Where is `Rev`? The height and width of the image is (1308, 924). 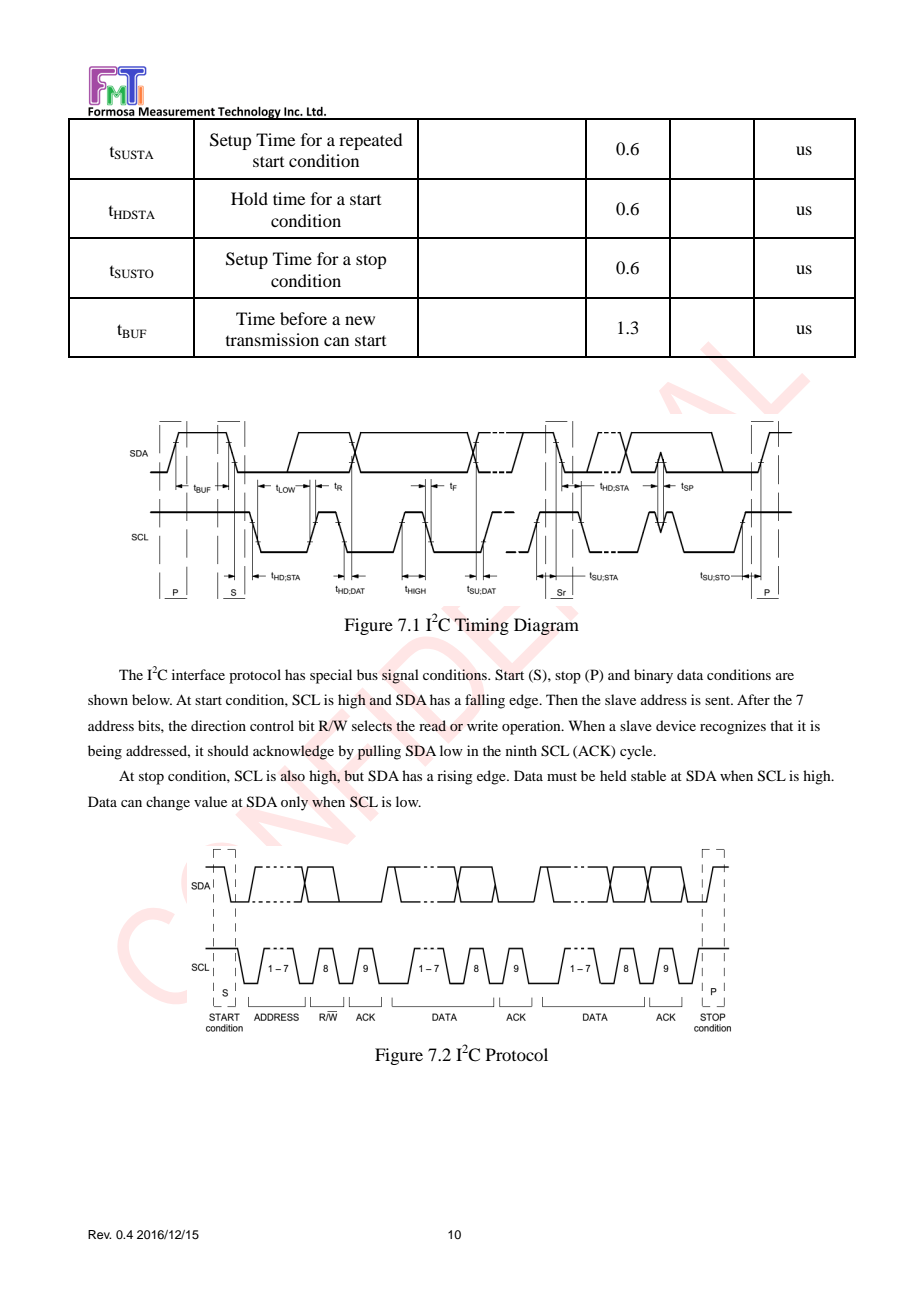
Rev is located at coordinates (99, 1234).
